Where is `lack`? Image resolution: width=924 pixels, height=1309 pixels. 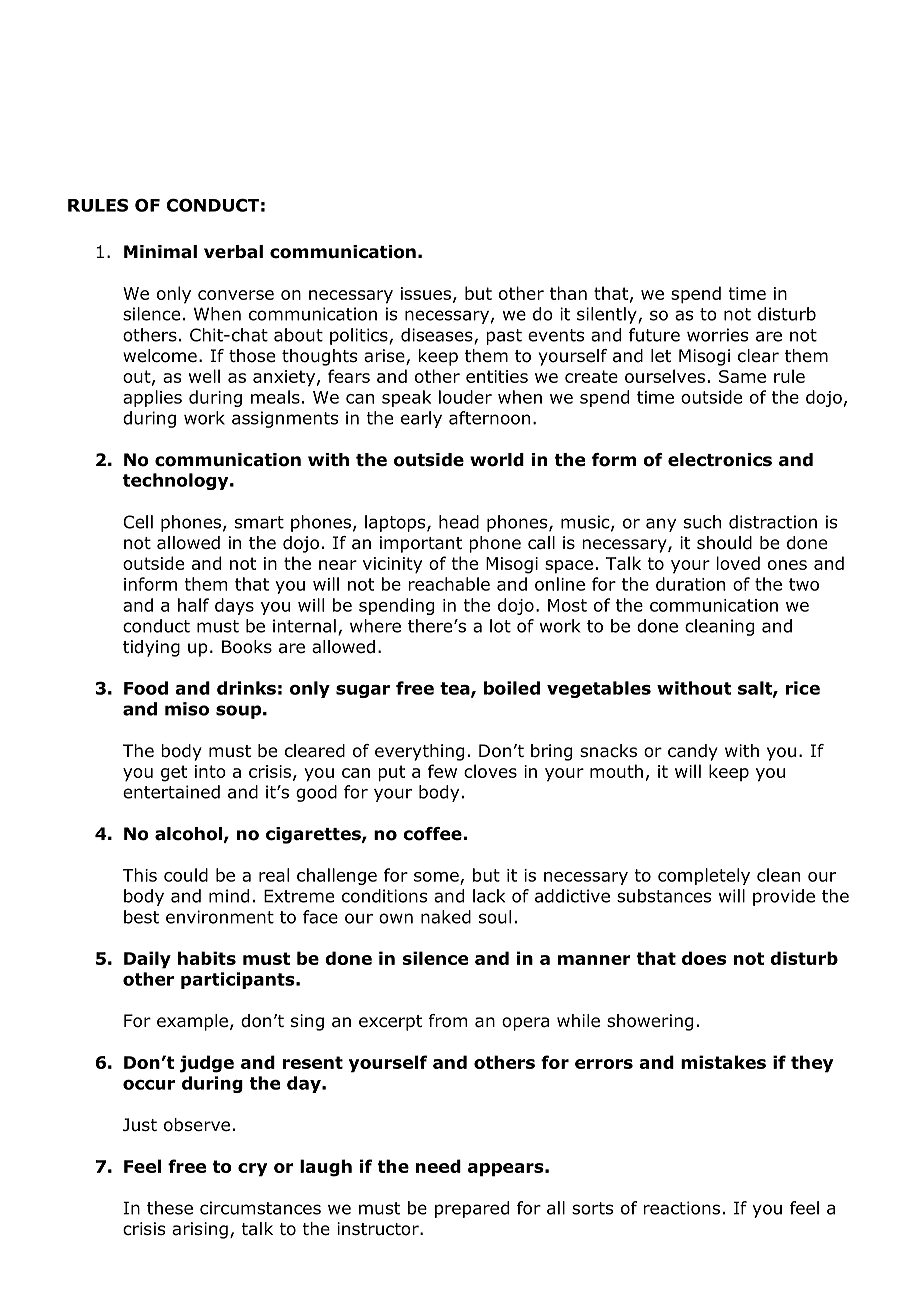 lack is located at coordinates (489, 896).
